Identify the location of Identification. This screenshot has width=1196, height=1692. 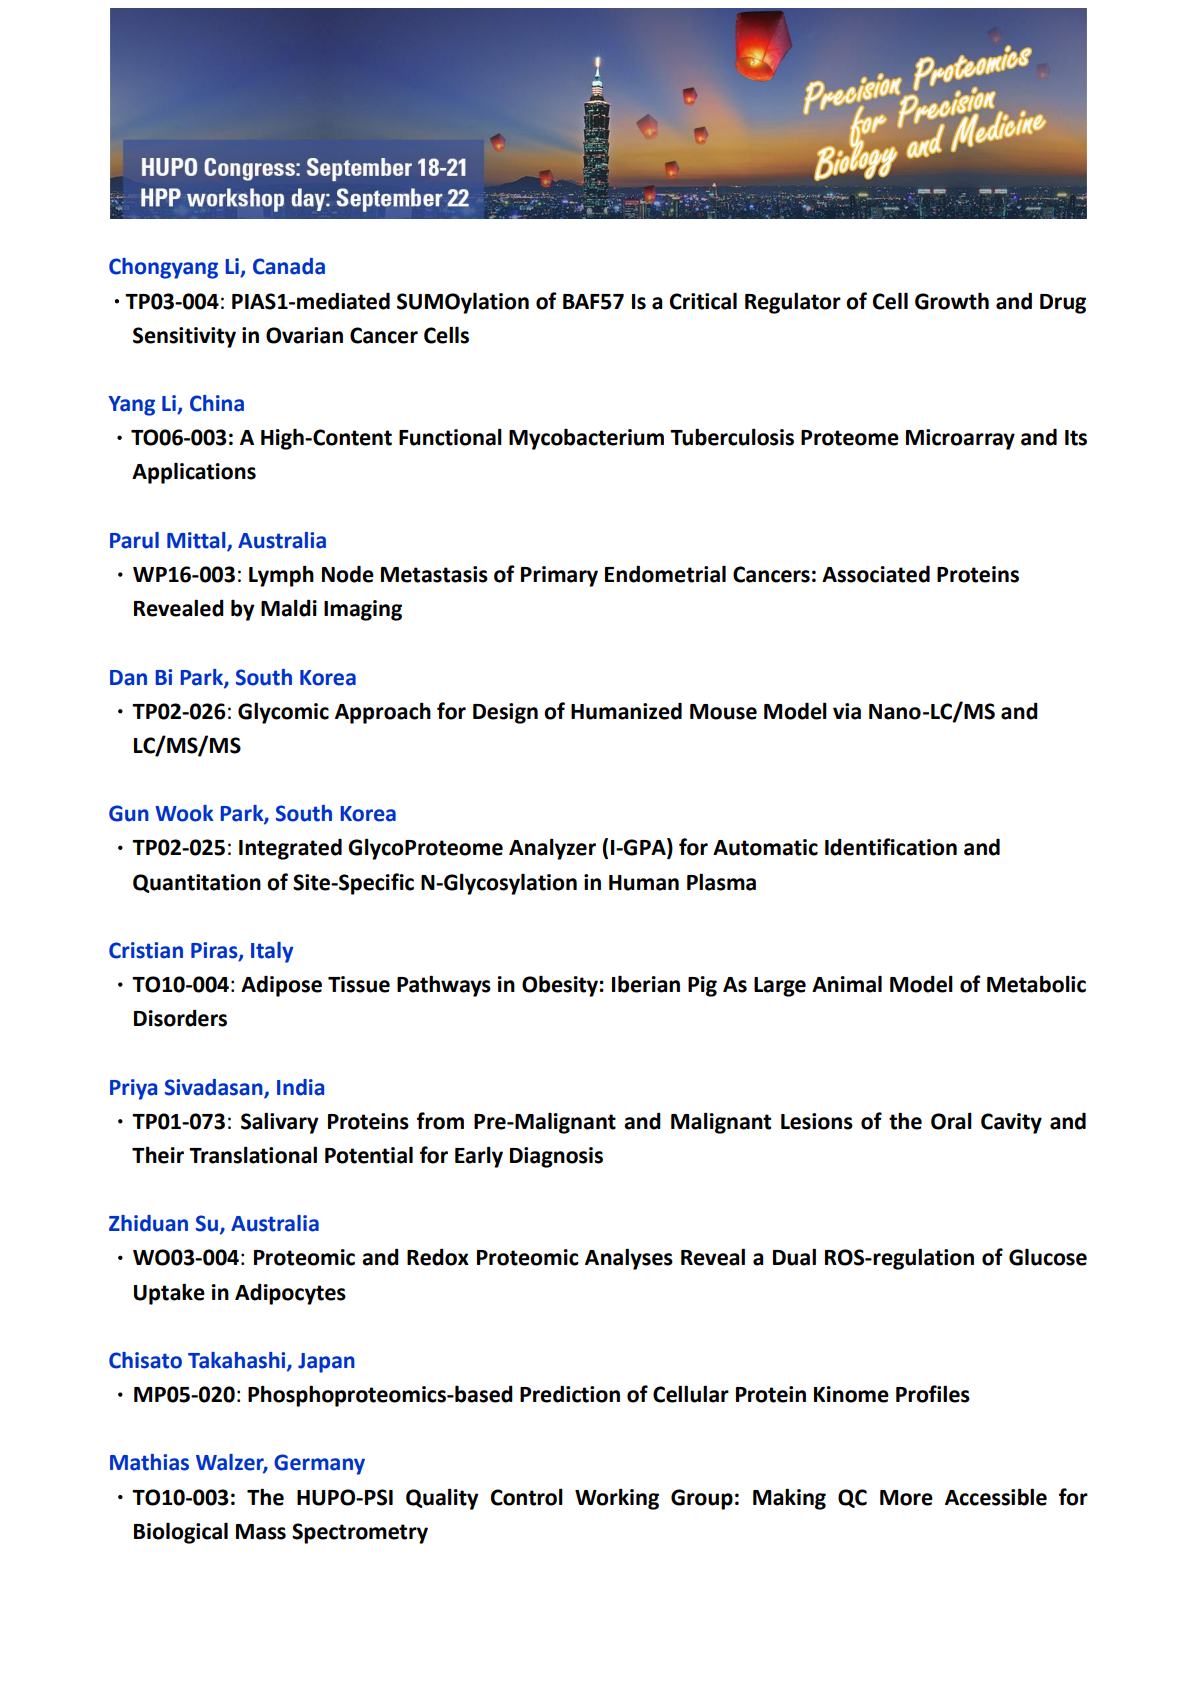
(891, 847).
